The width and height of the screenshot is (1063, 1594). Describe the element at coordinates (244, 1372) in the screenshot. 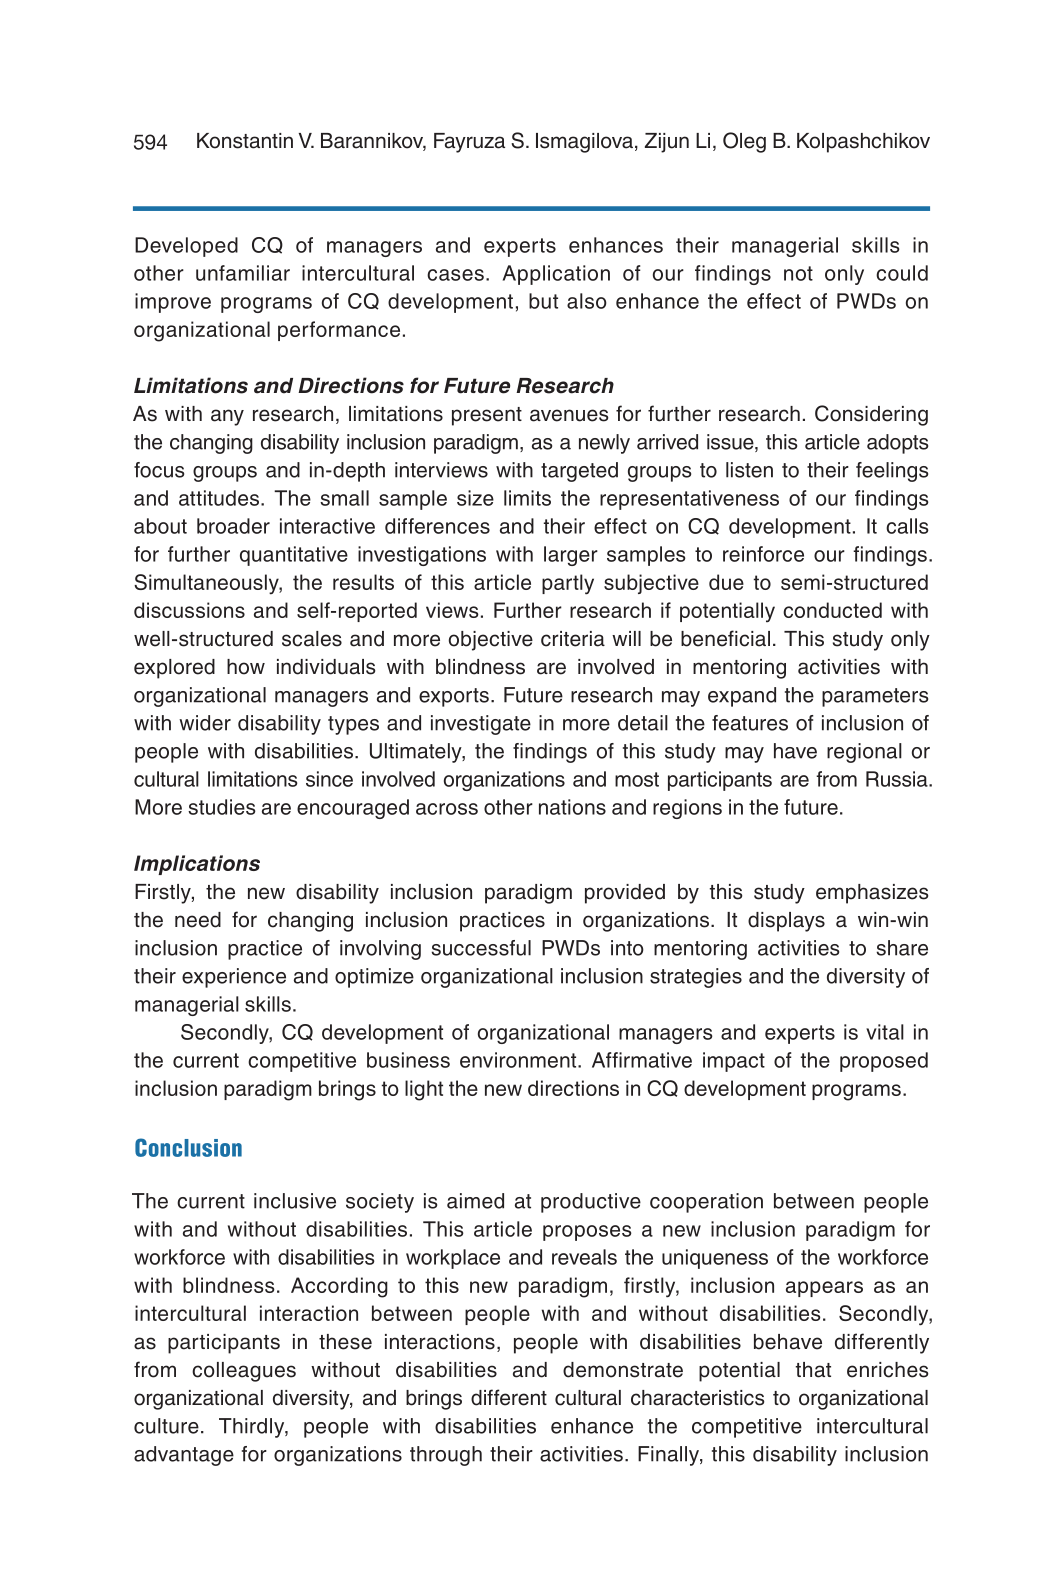

I see `colleagues` at that location.
